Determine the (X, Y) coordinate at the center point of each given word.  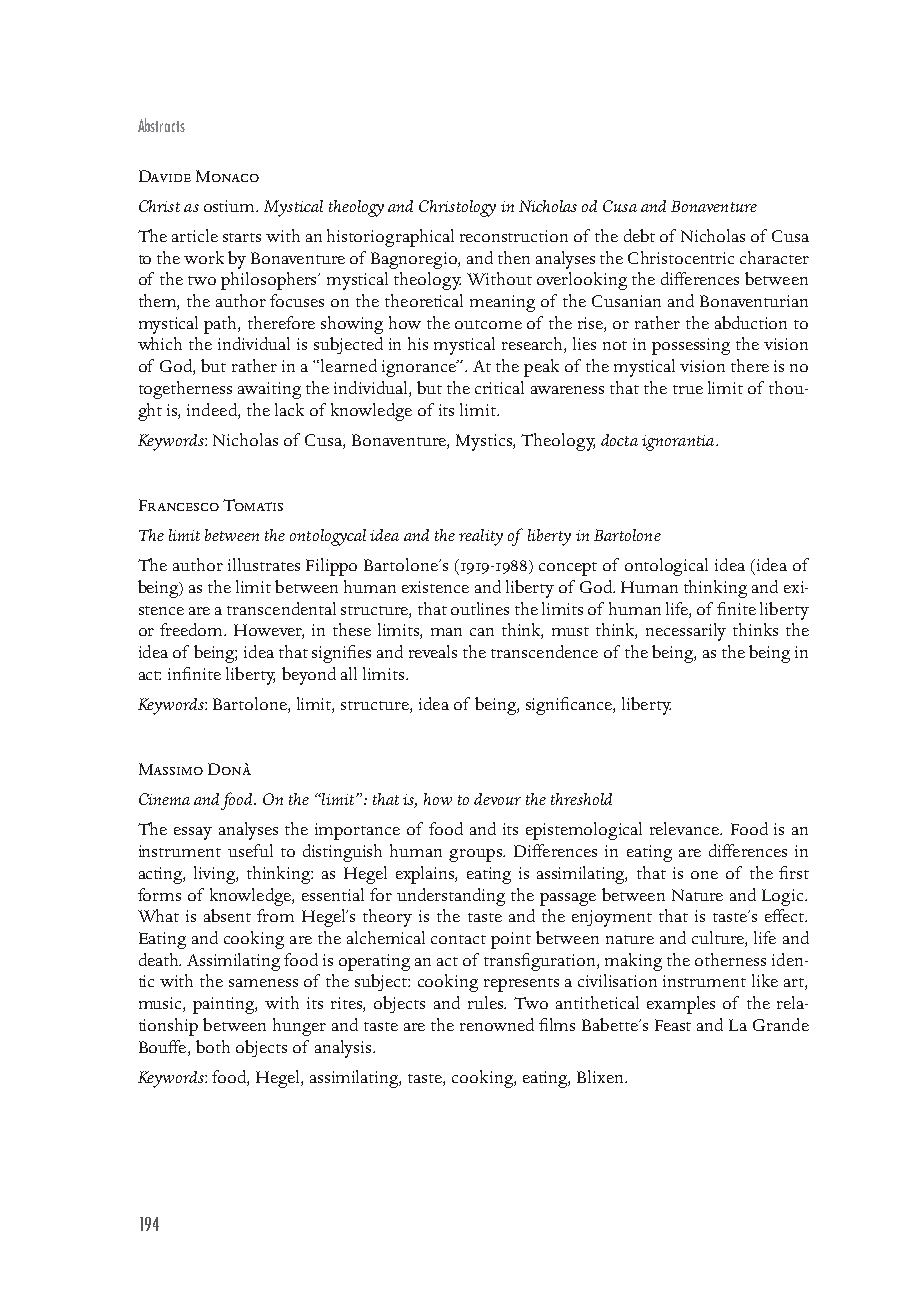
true (688, 389)
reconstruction (514, 236)
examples (681, 1005)
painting (225, 1005)
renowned (497, 1024)
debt (639, 235)
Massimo (171, 769)
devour (497, 799)
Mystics (485, 442)
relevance (686, 828)
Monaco (227, 176)
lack (289, 409)
